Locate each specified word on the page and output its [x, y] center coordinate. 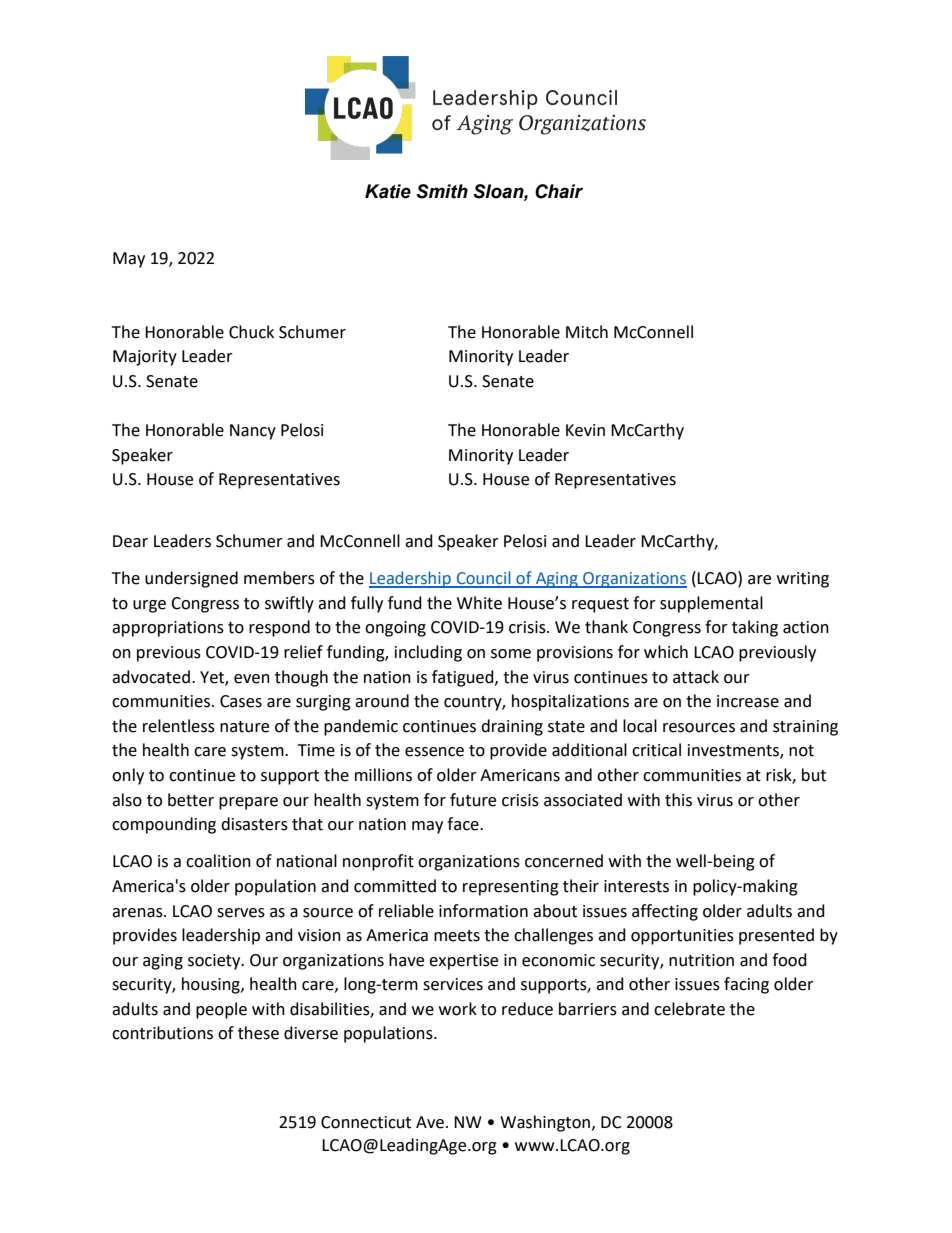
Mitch [587, 332]
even [252, 679]
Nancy [253, 432]
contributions [162, 1033]
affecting [665, 912]
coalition [218, 861]
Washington [546, 1123]
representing [511, 888]
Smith [442, 191]
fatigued [464, 678]
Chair [559, 191]
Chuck [251, 332]
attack [696, 677]
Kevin [585, 430]
